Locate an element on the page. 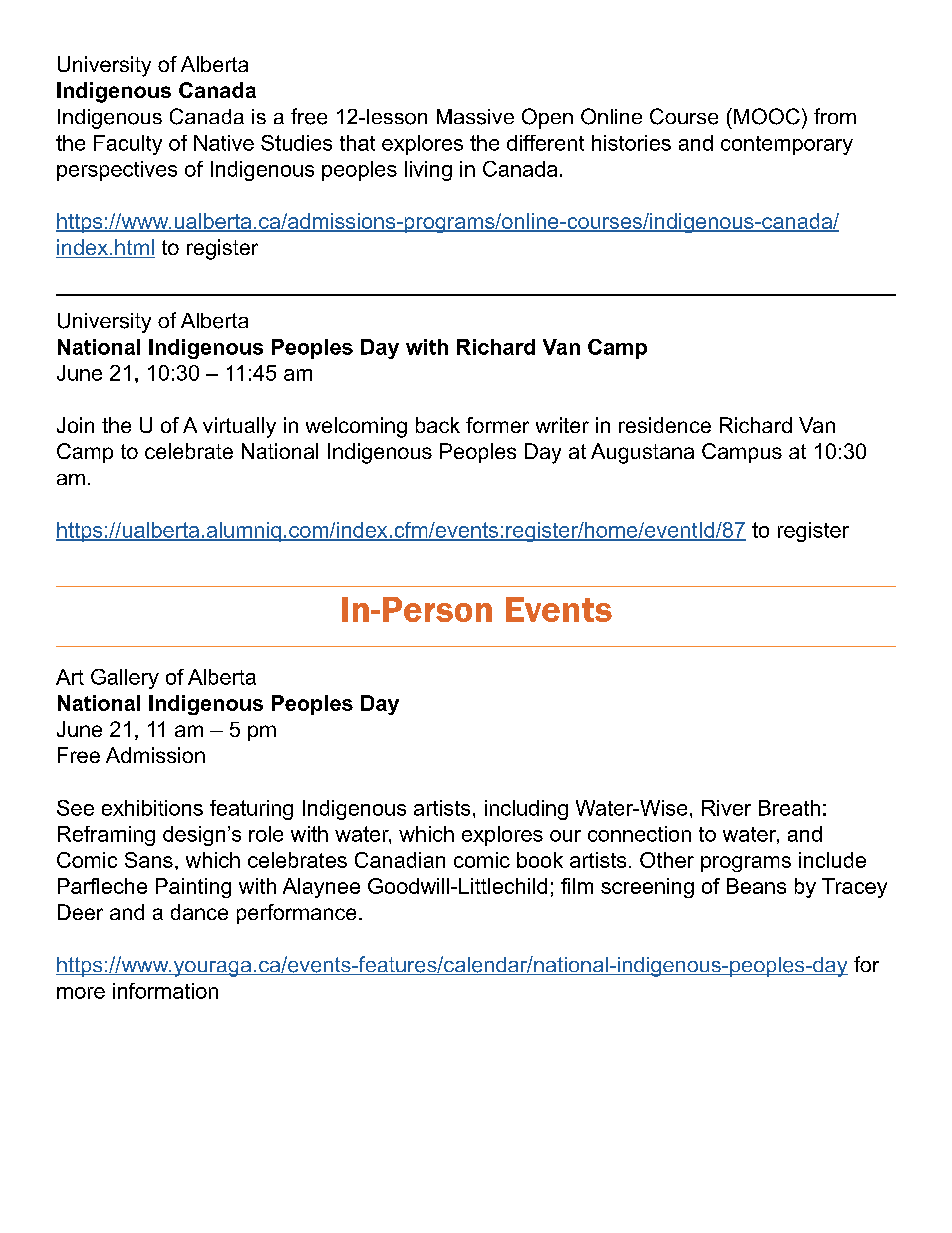 The image size is (952, 1233). virtually is located at coordinates (239, 427).
